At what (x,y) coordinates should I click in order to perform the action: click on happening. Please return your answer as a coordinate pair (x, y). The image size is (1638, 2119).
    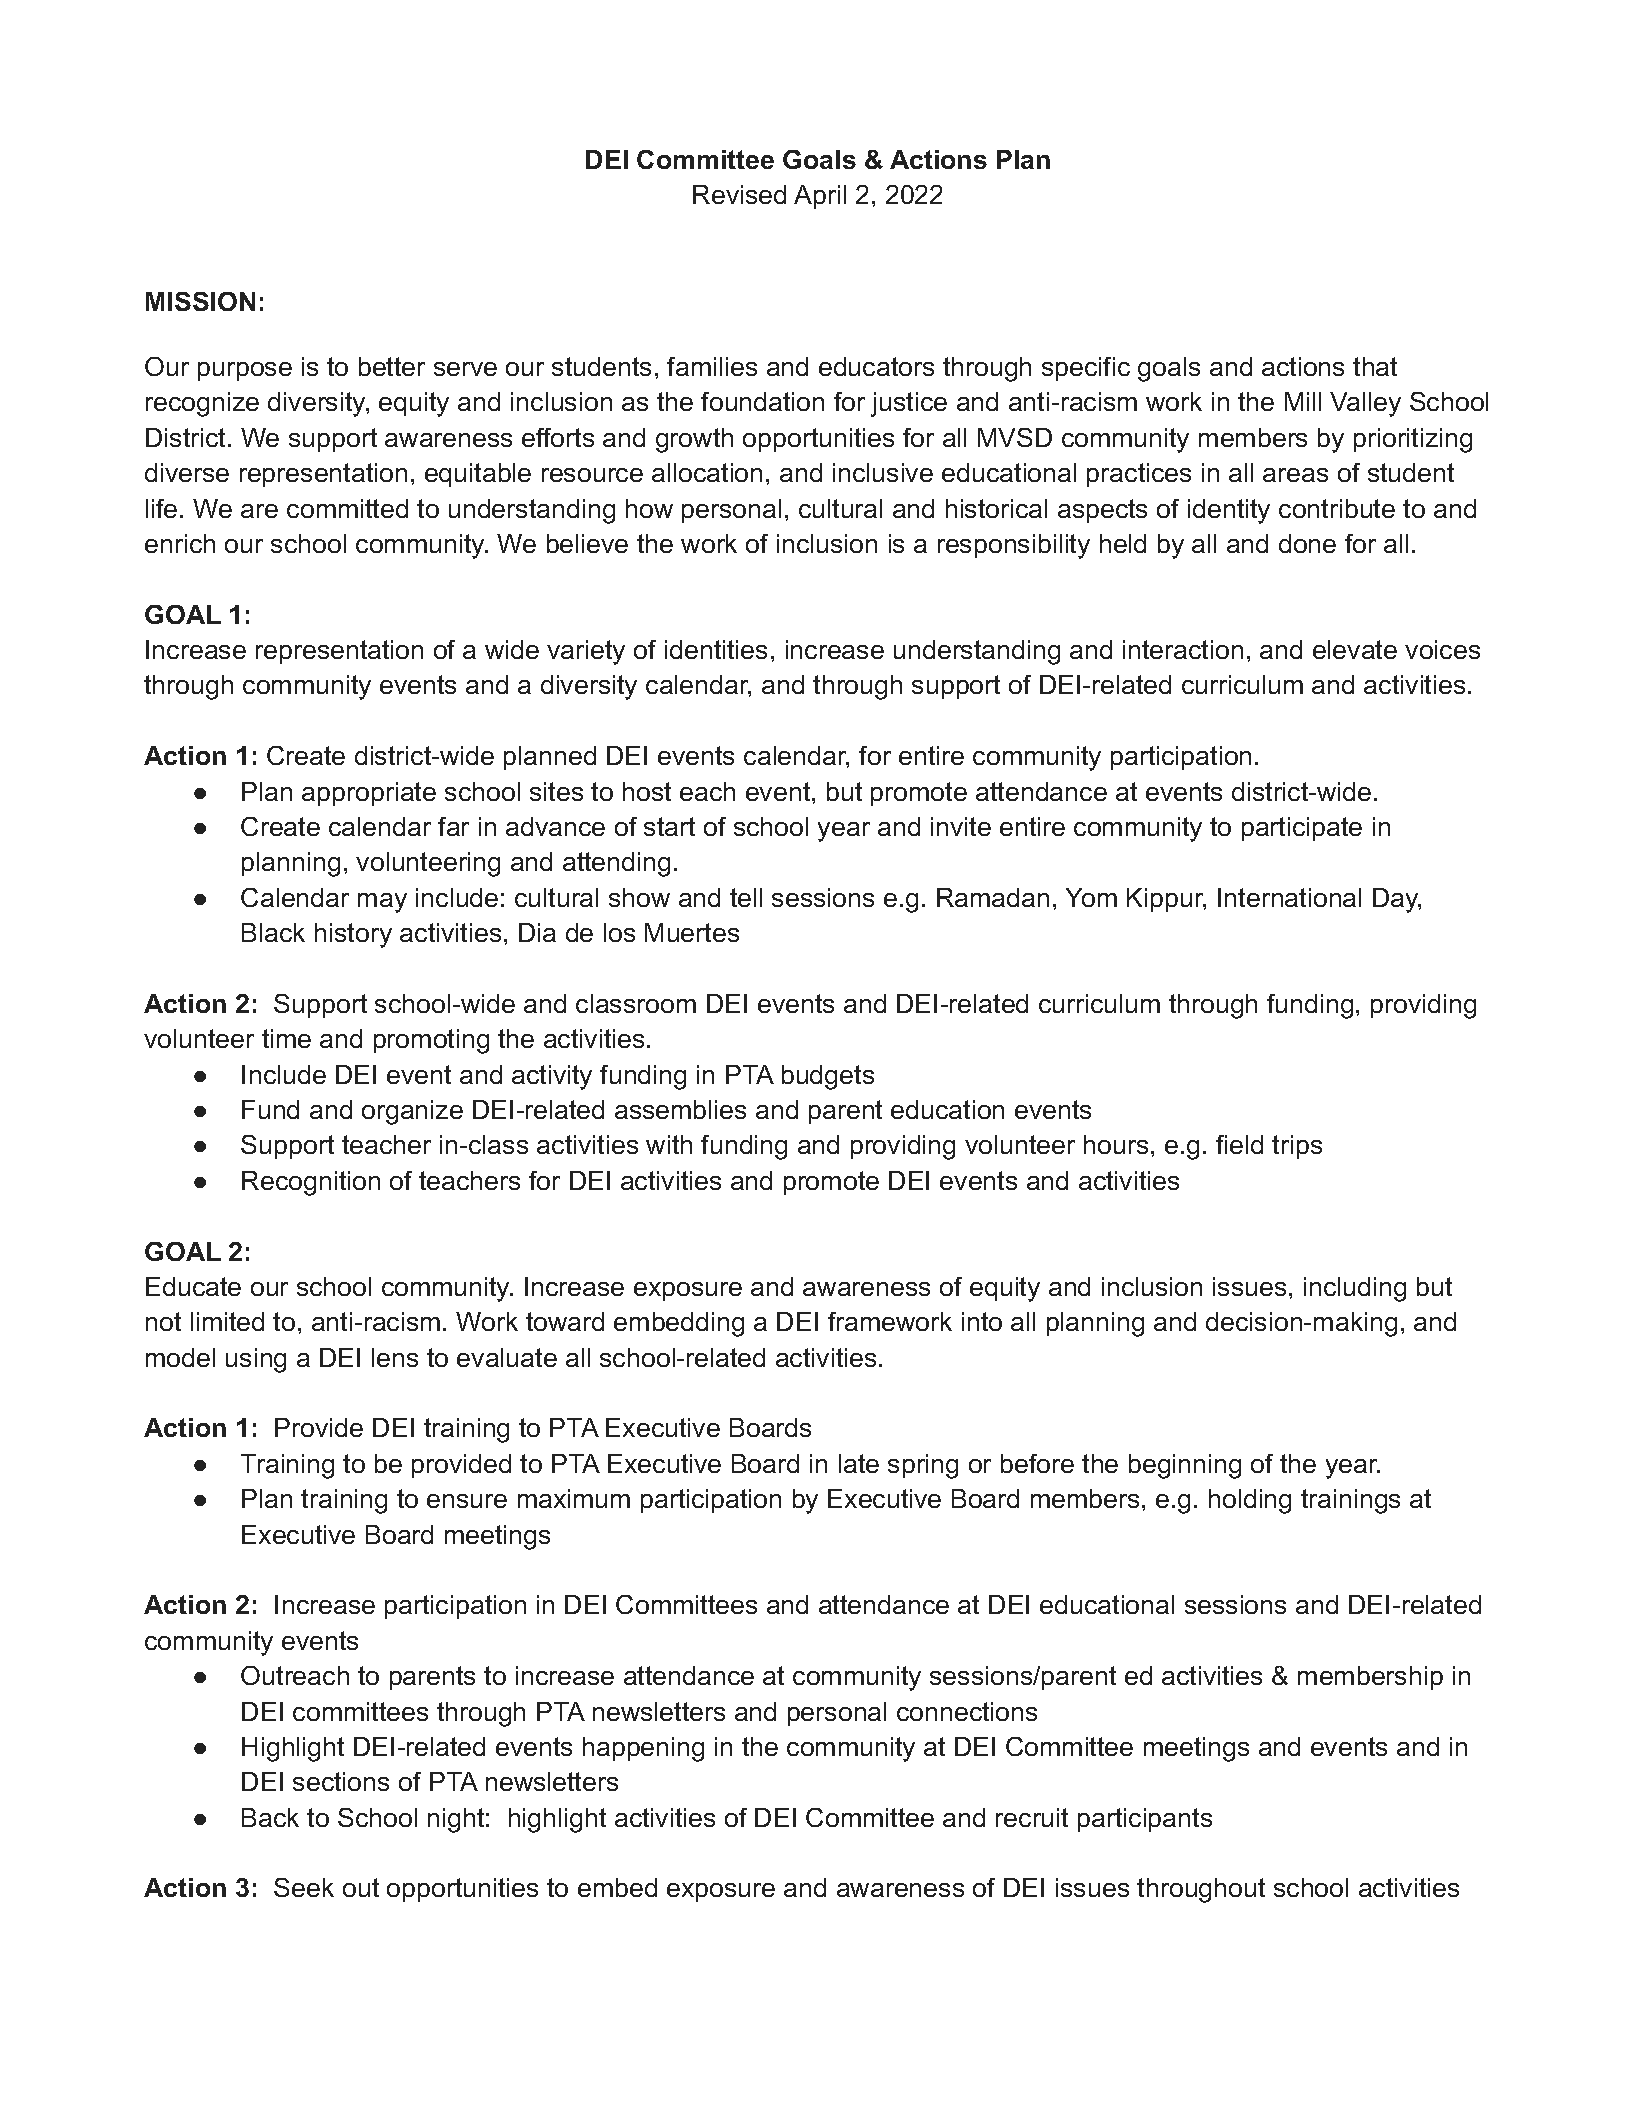
    Looking at the image, I should click on (643, 1749).
